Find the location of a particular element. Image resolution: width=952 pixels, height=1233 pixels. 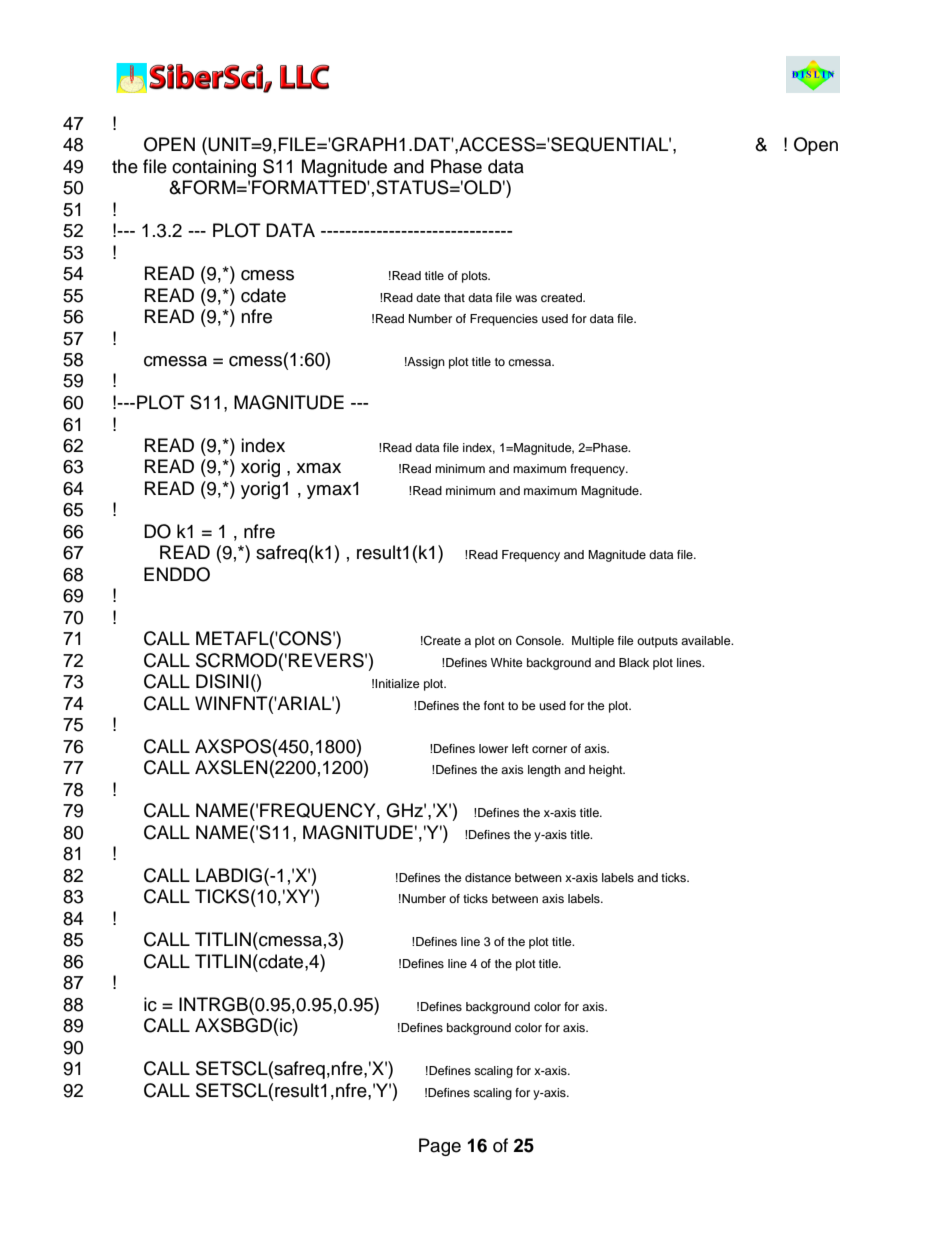

lower is located at coordinates (493, 748).
